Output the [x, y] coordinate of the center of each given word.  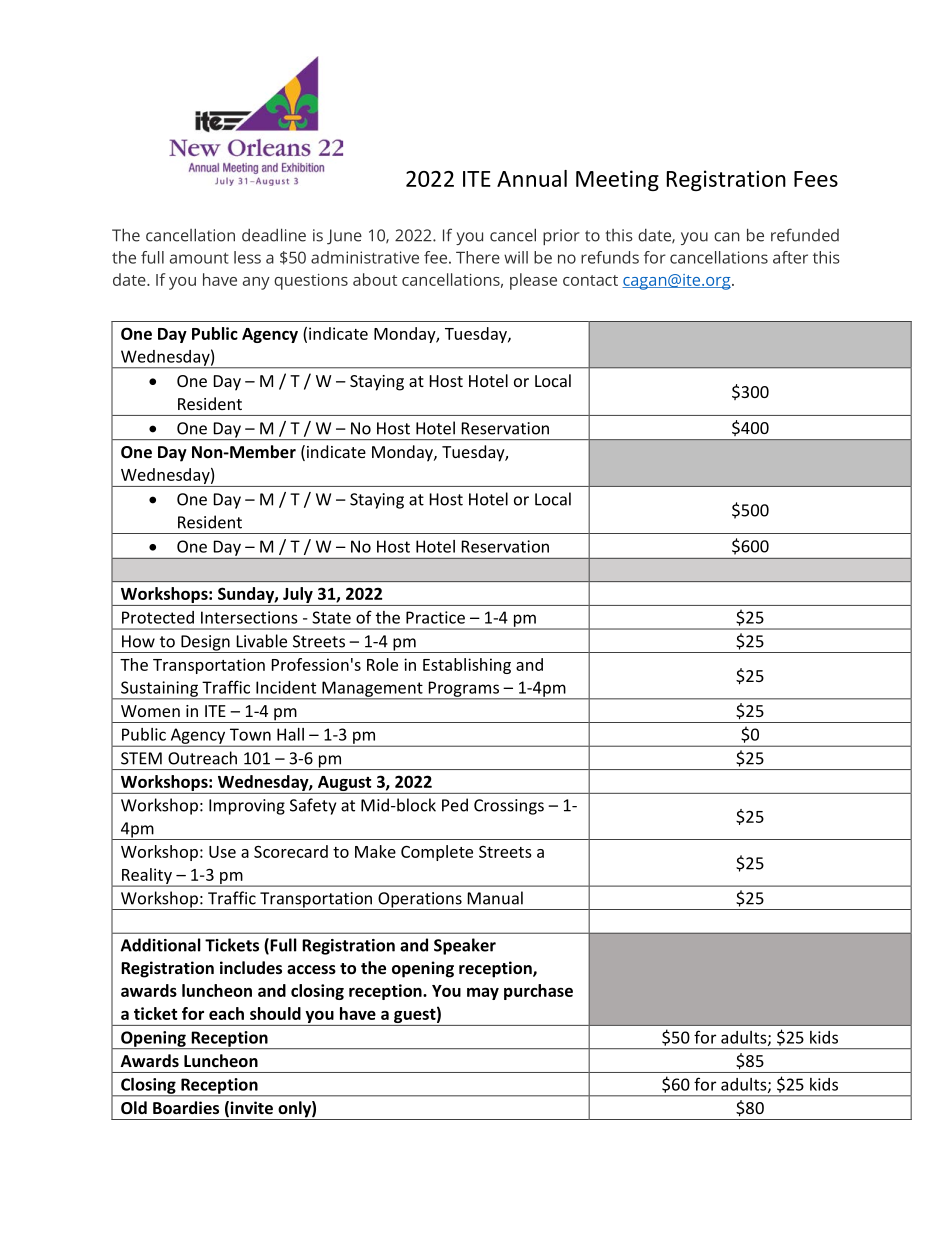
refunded [805, 235]
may [483, 993]
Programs [463, 690]
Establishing [467, 666]
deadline [274, 235]
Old [134, 1107]
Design [205, 644]
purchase [538, 992]
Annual [532, 178]
